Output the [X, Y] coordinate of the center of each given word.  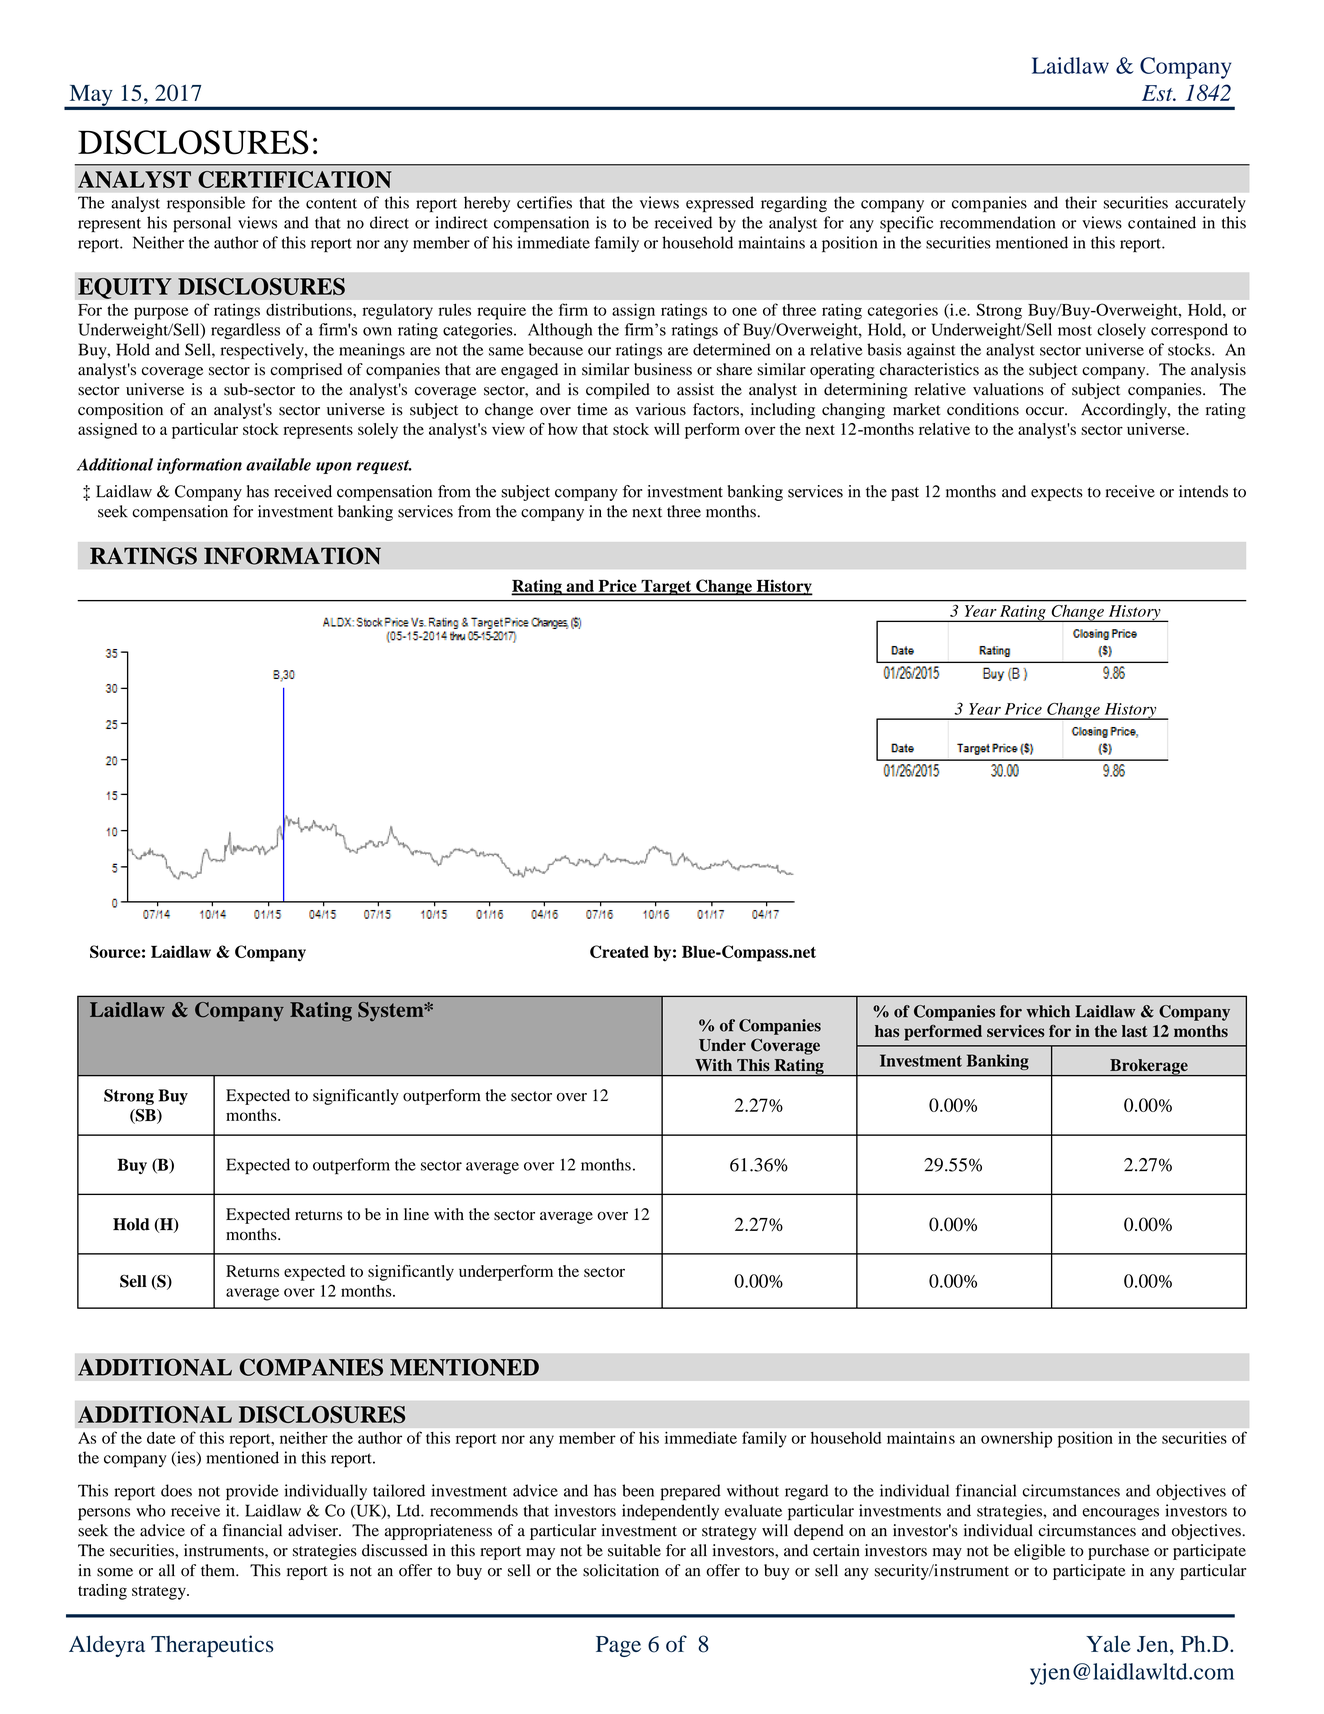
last [1135, 1031]
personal [202, 224]
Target [666, 588]
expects [1057, 494]
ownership [1016, 1440]
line [416, 1214]
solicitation [621, 1570]
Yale [1108, 1643]
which [1048, 1011]
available [278, 464]
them [219, 1570]
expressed [720, 204]
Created [619, 951]
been [638, 1490]
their [1081, 202]
